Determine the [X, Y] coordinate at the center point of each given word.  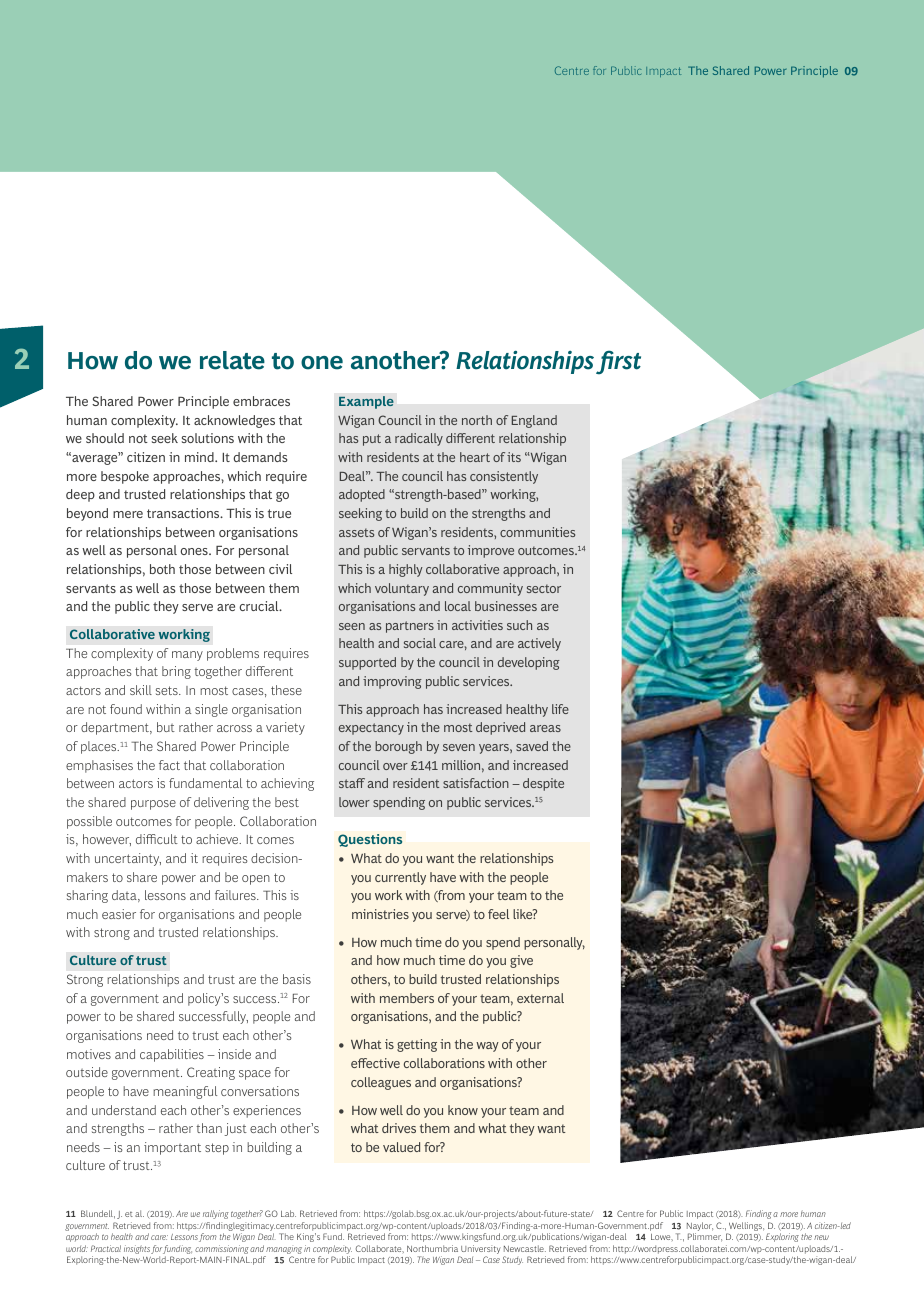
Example [366, 402]
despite [543, 784]
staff [352, 783]
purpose [153, 805]
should [105, 438]
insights [136, 1251]
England [534, 421]
